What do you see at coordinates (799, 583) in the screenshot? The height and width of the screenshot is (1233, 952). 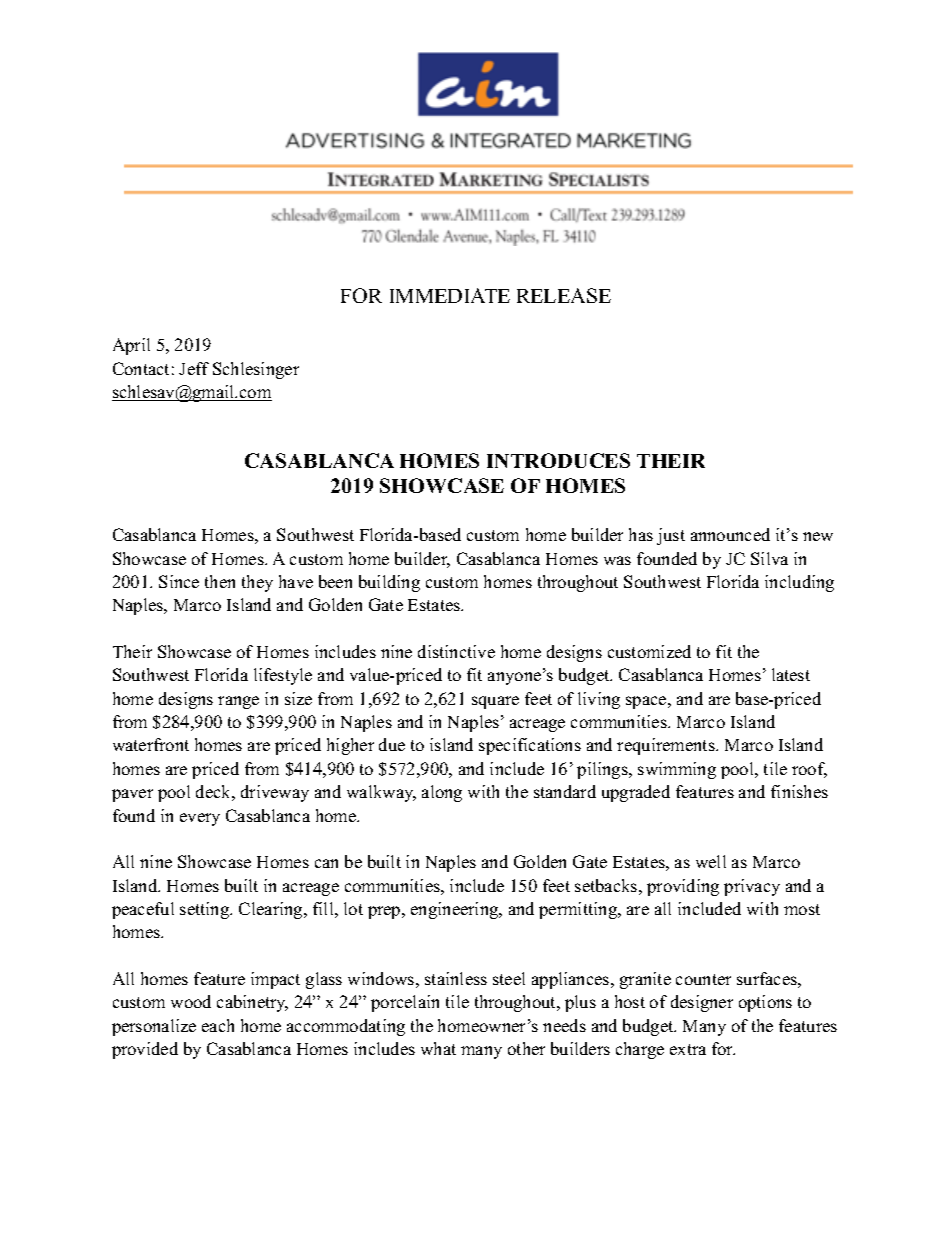 I see `including` at bounding box center [799, 583].
